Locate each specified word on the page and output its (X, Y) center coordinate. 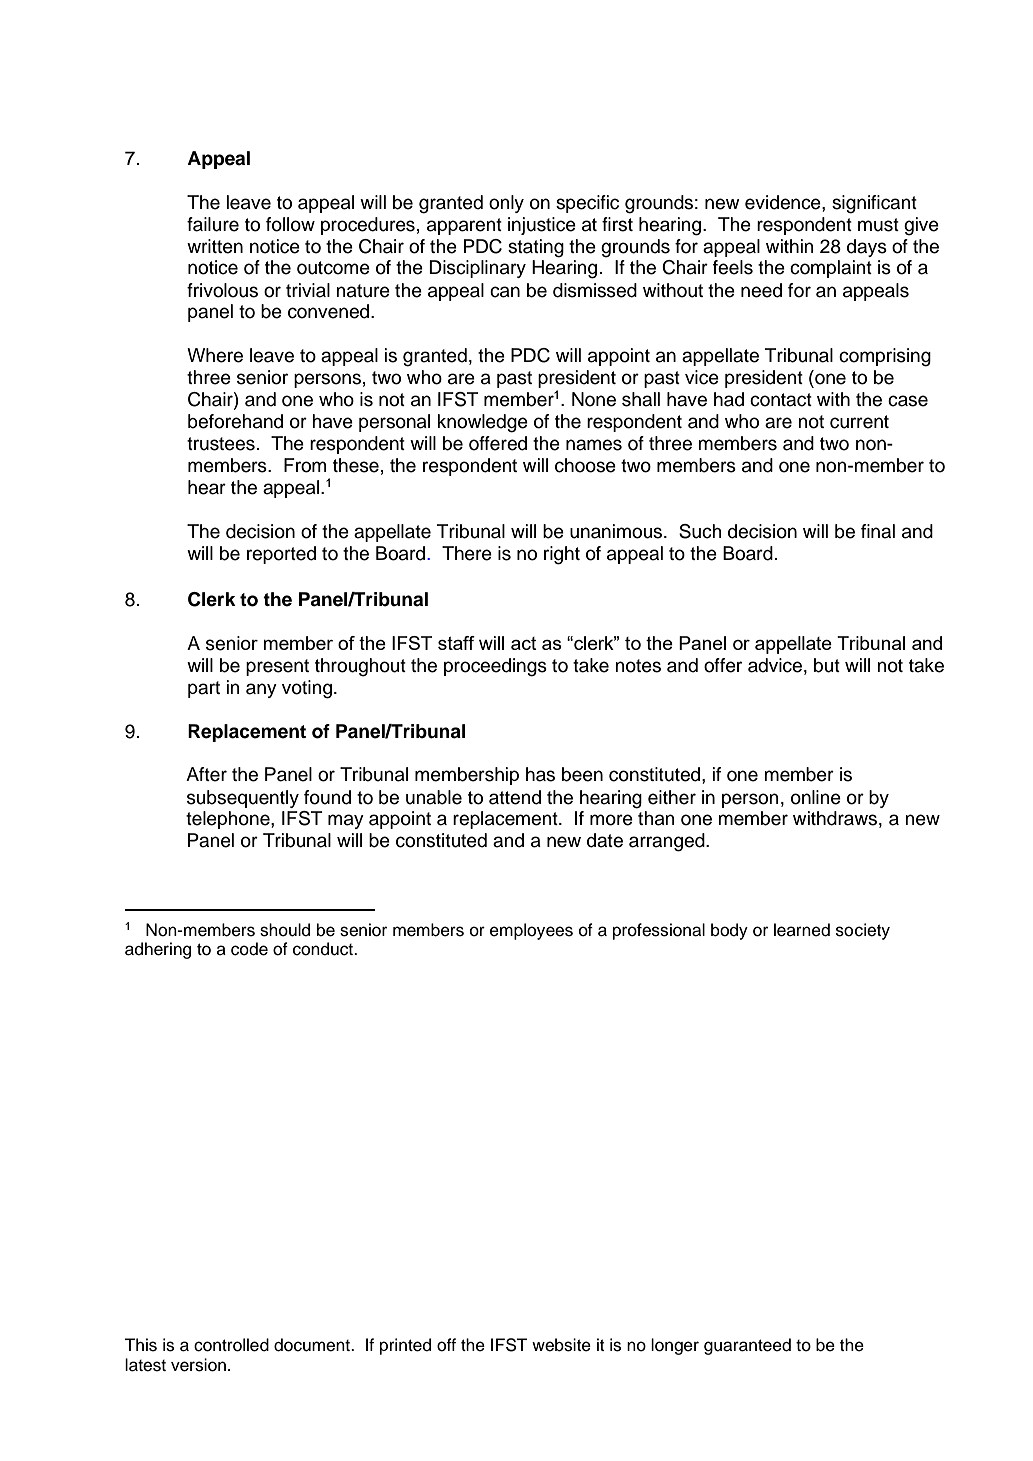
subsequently (243, 799)
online (816, 797)
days (867, 248)
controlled (231, 1345)
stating (536, 248)
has (540, 774)
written (215, 246)
